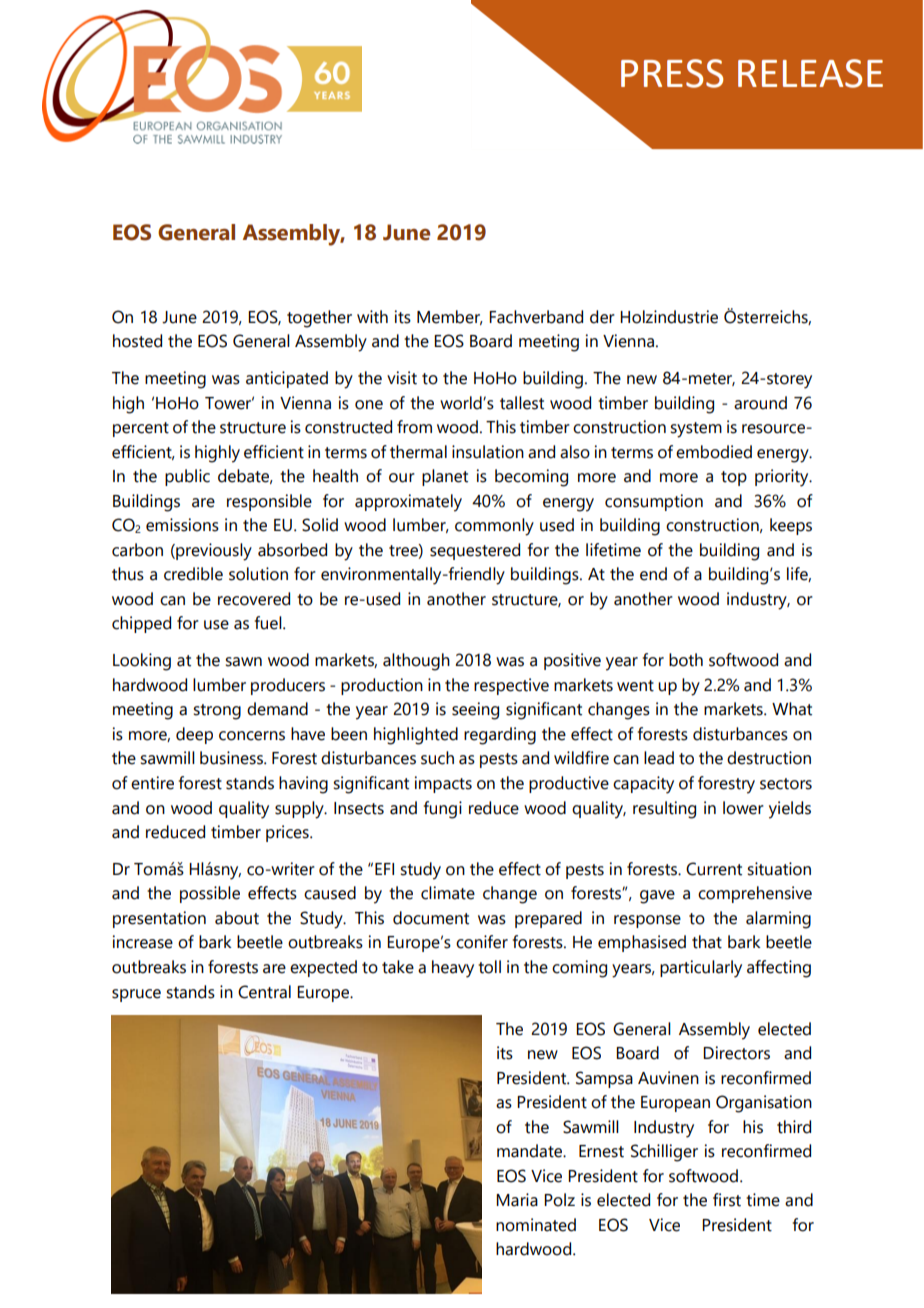 Image resolution: width=924 pixels, height=1308 pixels. What do you see at coordinates (443, 810) in the screenshot?
I see `fungi` at bounding box center [443, 810].
